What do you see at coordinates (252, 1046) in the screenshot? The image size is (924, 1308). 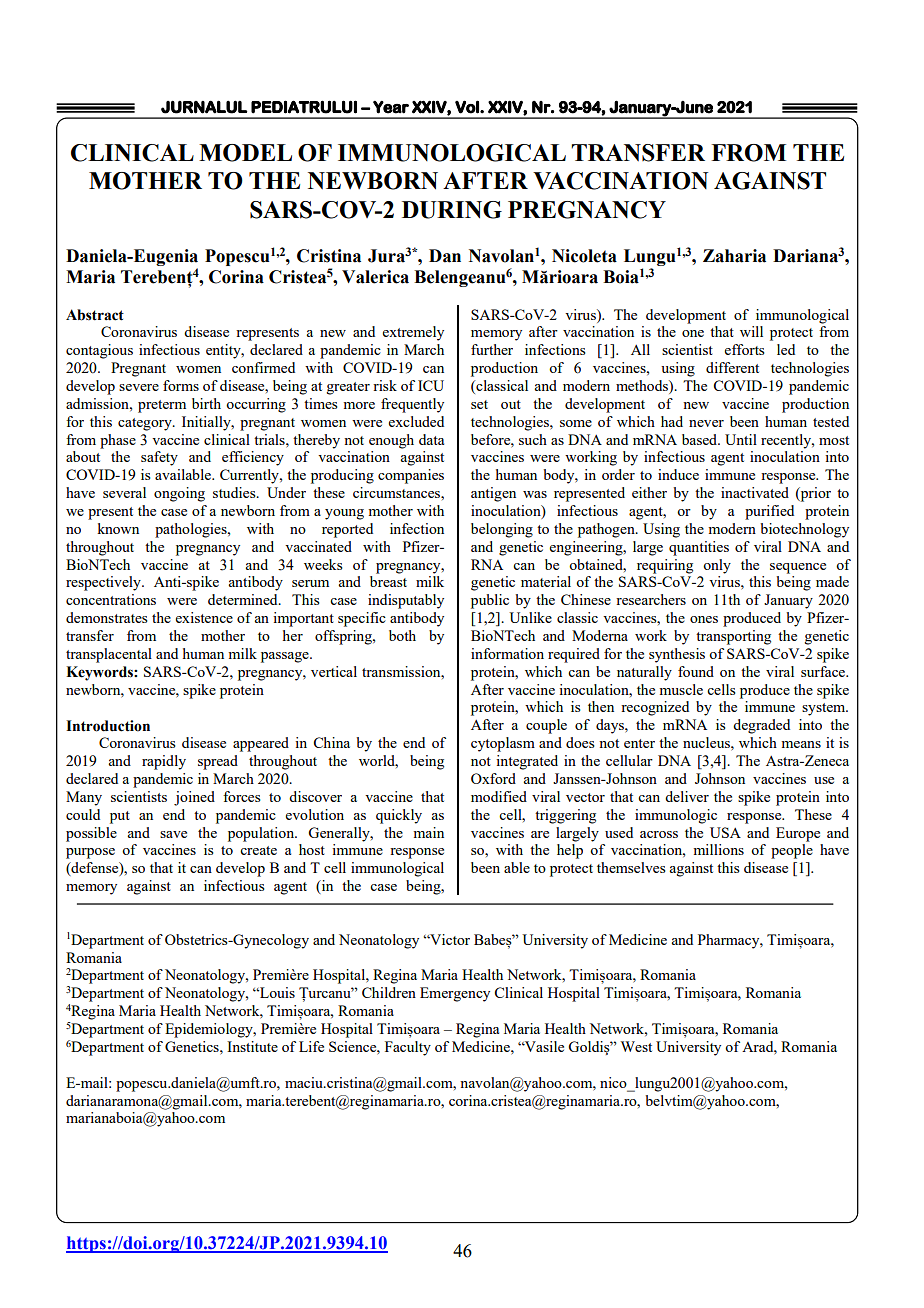 I see `Institute` at bounding box center [252, 1046].
